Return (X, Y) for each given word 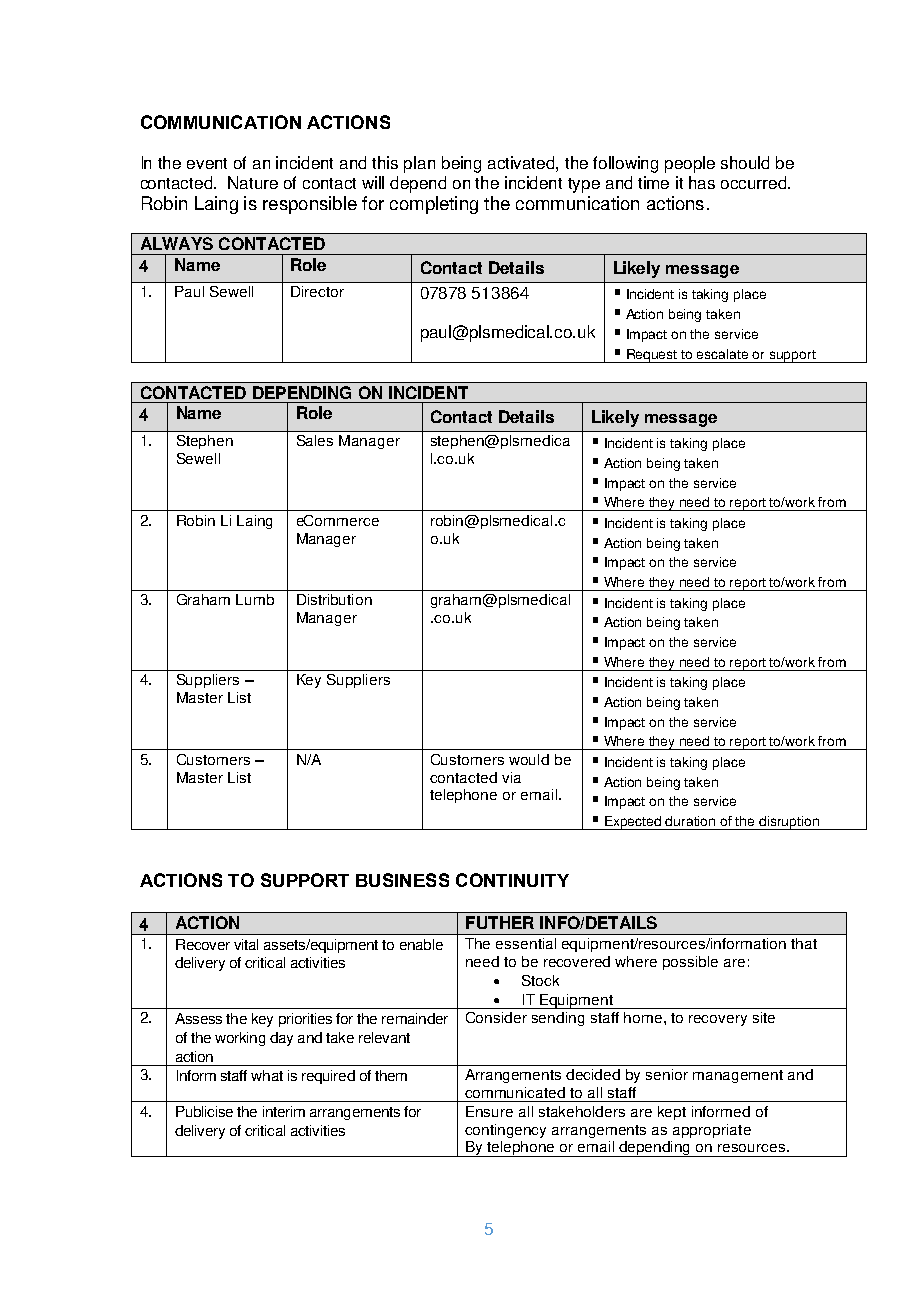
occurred (755, 182)
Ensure (489, 1111)
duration (690, 821)
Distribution (334, 599)
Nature (253, 182)
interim (284, 1111)
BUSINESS (402, 880)
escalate (722, 354)
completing (434, 205)
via (511, 777)
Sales (315, 440)
